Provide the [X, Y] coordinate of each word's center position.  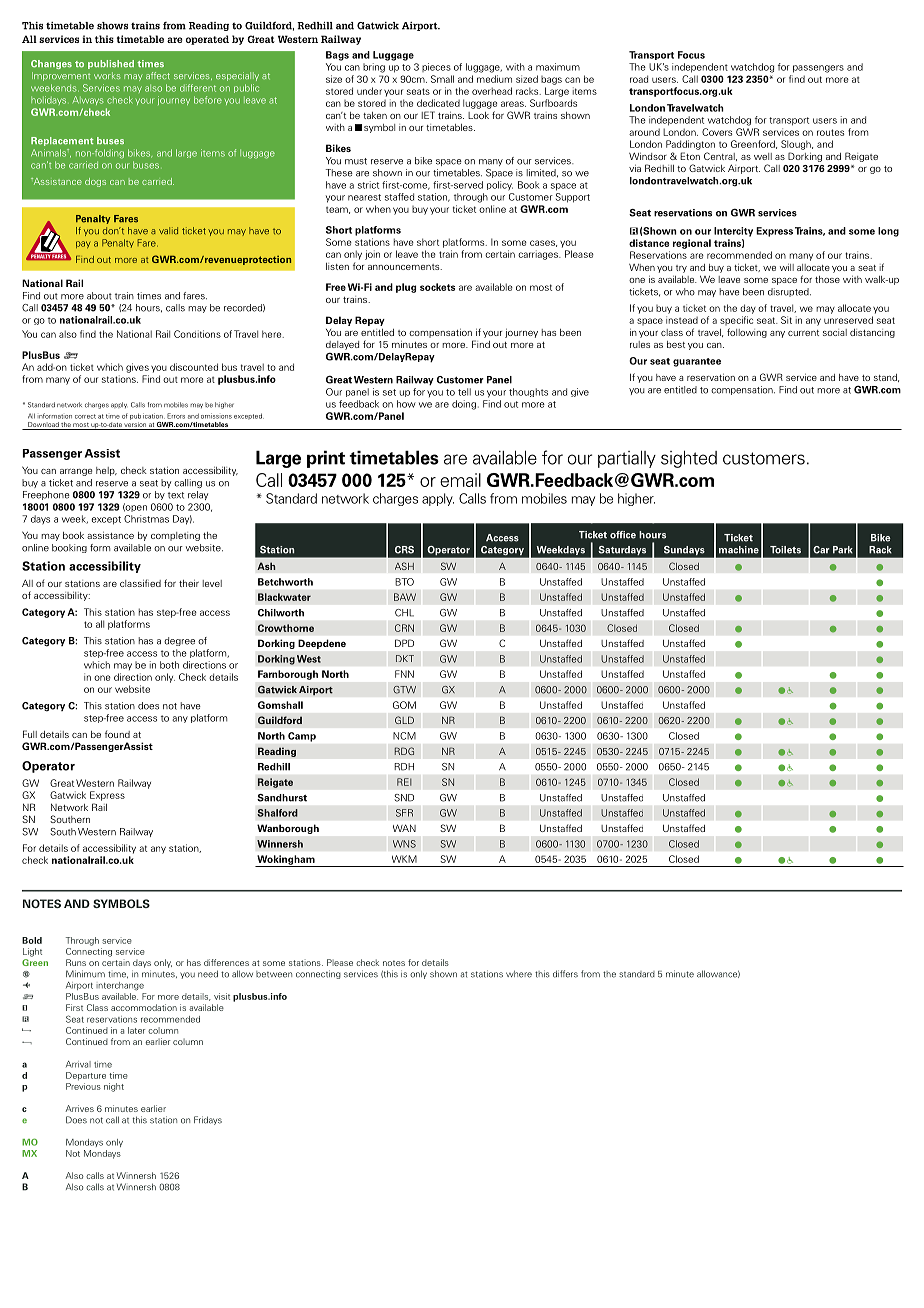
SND [404, 798]
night [114, 1087]
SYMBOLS [121, 903]
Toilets [785, 550]
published [111, 64]
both [169, 665]
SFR [404, 813]
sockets [437, 287]
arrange [76, 472]
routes [830, 132]
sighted [689, 459]
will [787, 267]
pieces [436, 67]
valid [168, 231]
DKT [405, 658]
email [460, 480]
